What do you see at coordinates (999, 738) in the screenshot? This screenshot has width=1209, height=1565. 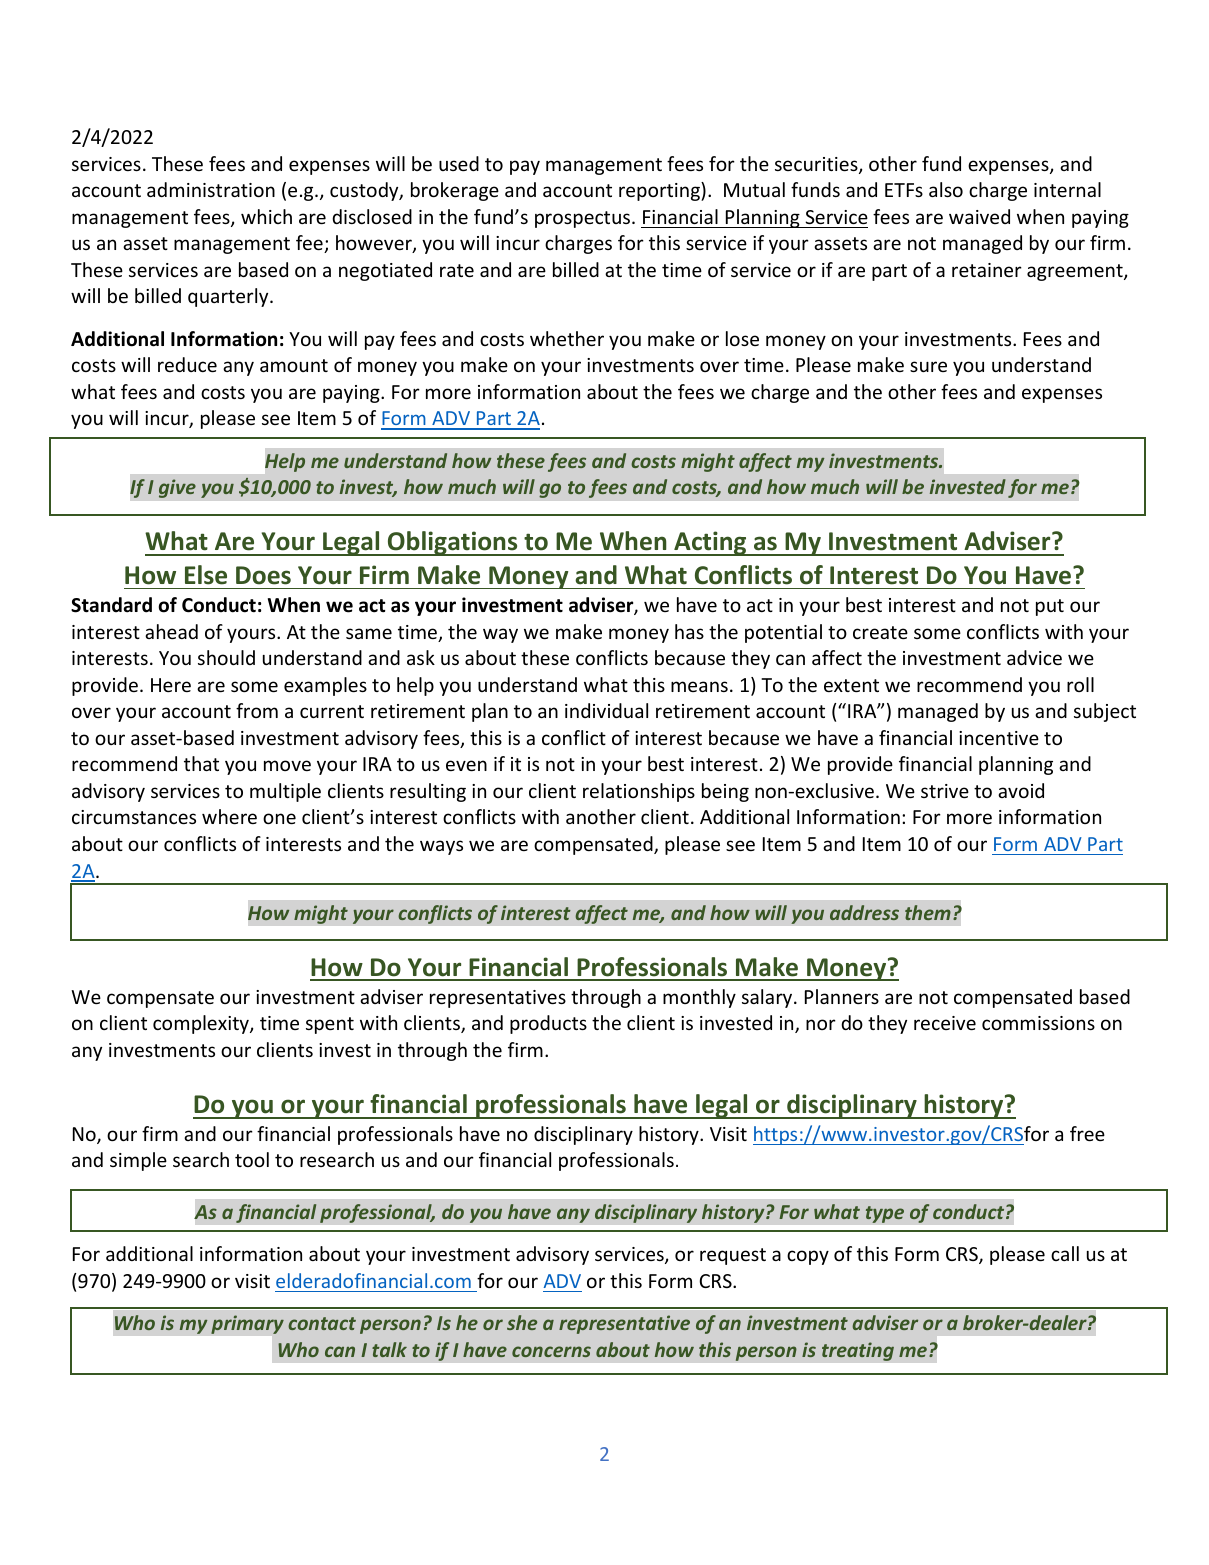 I see `incentive` at bounding box center [999, 738].
